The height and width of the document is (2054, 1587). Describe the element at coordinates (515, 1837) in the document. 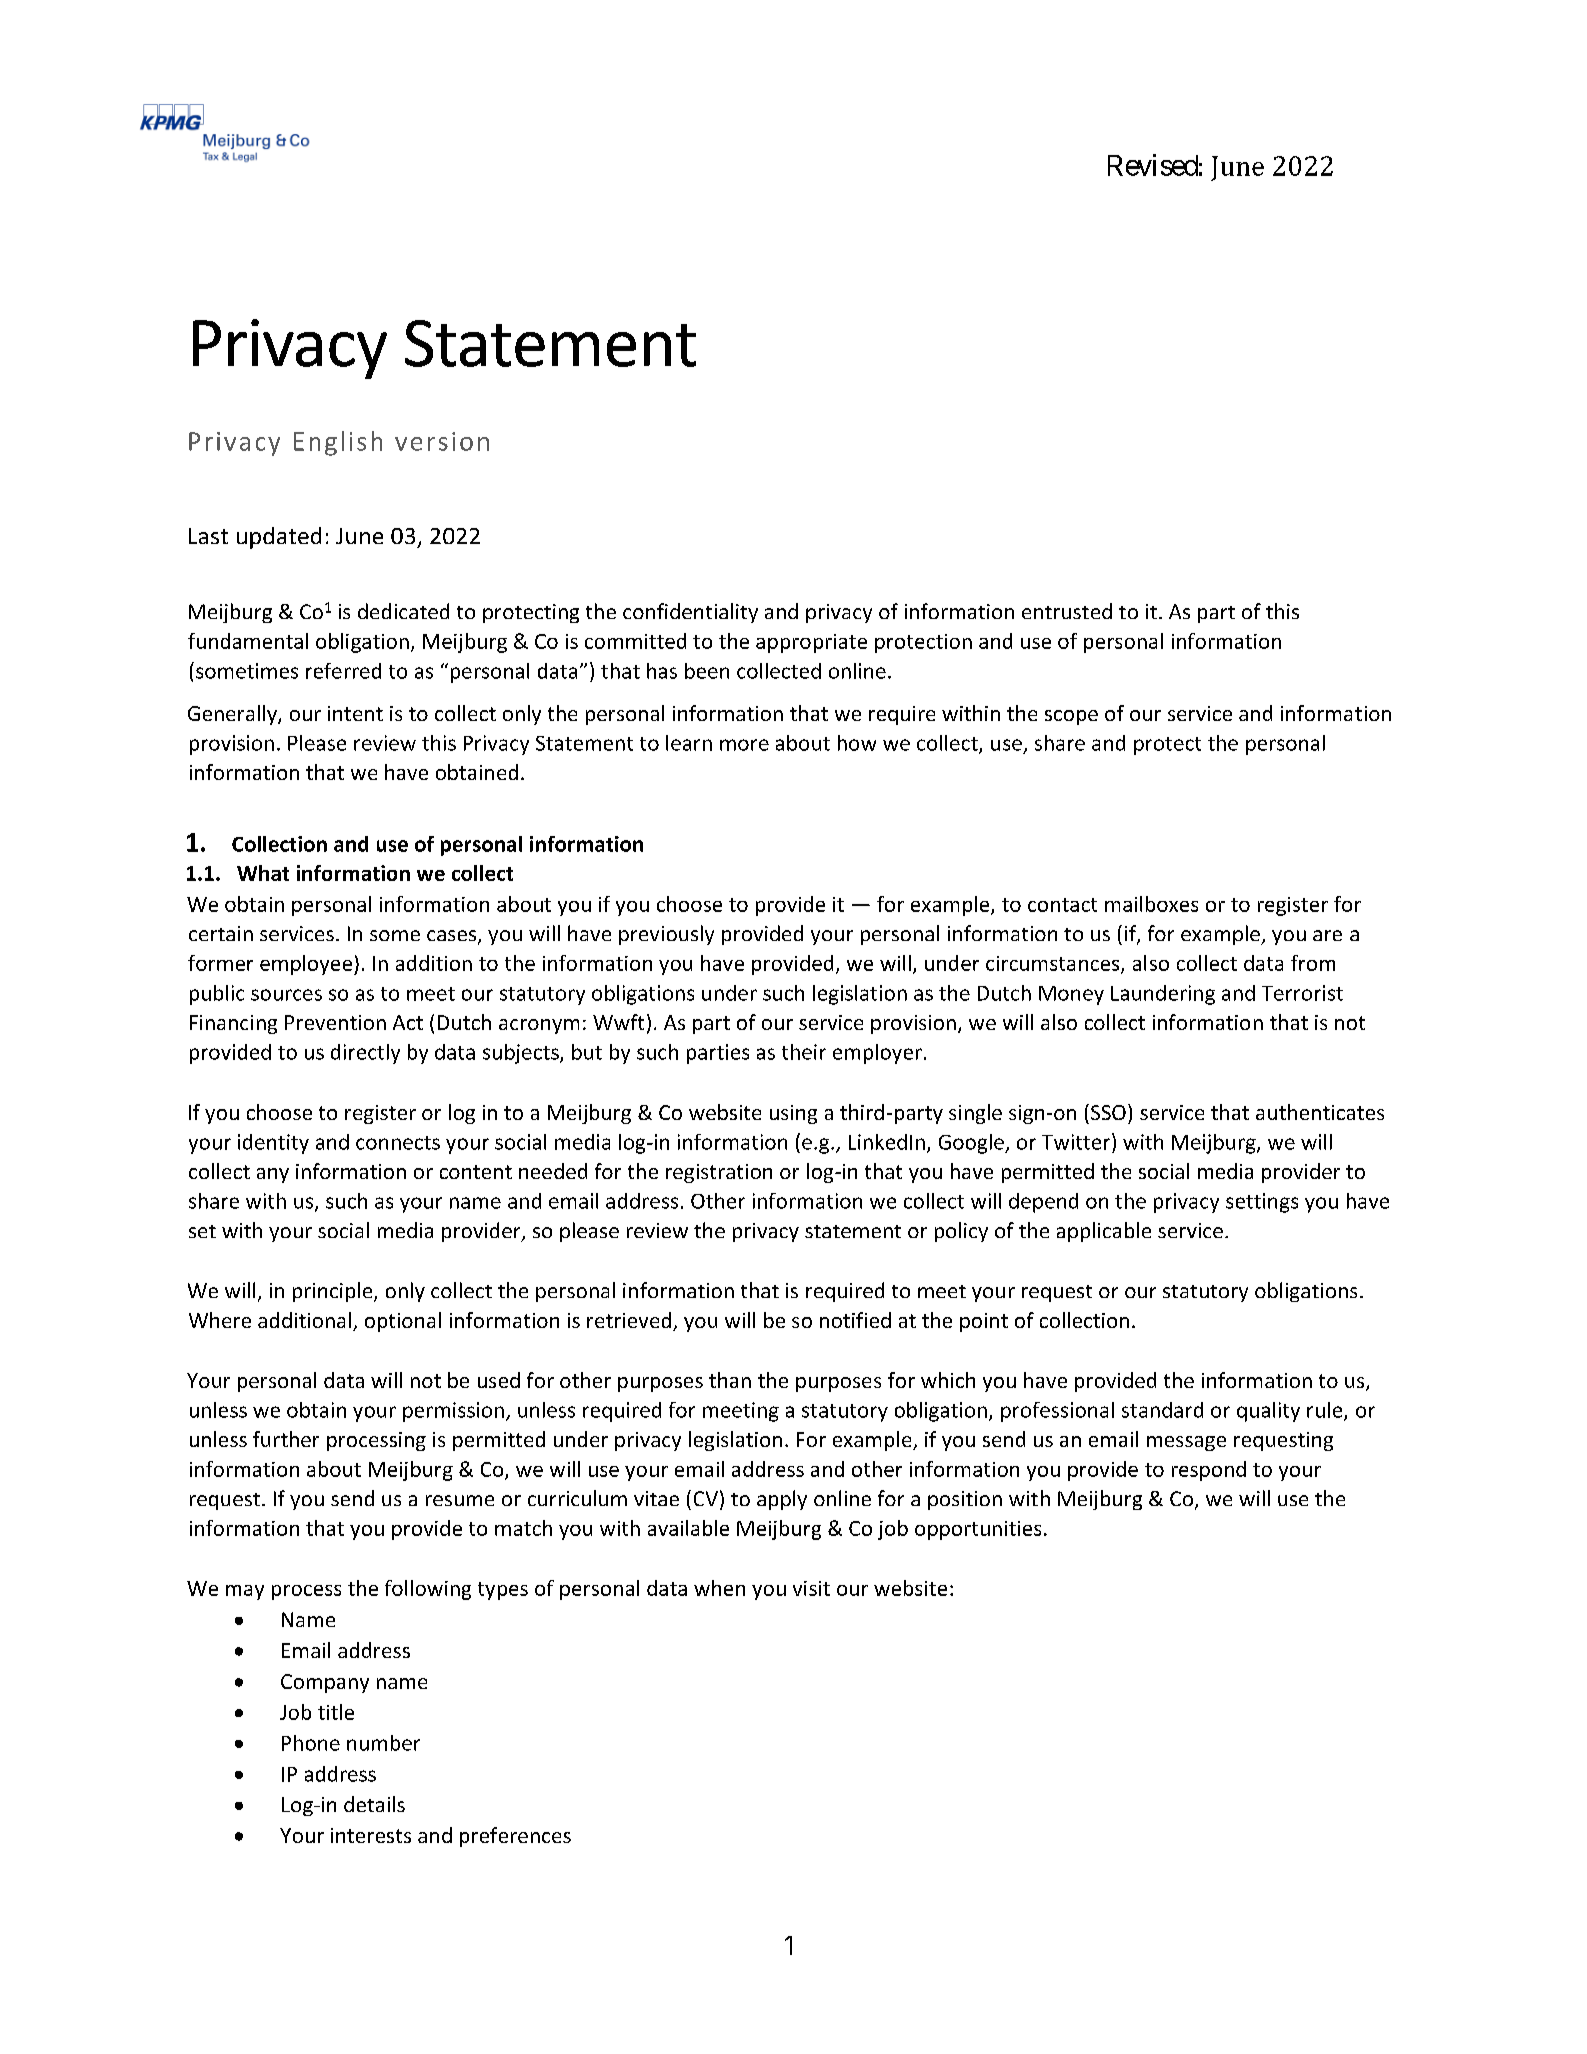

I see `preferences` at that location.
